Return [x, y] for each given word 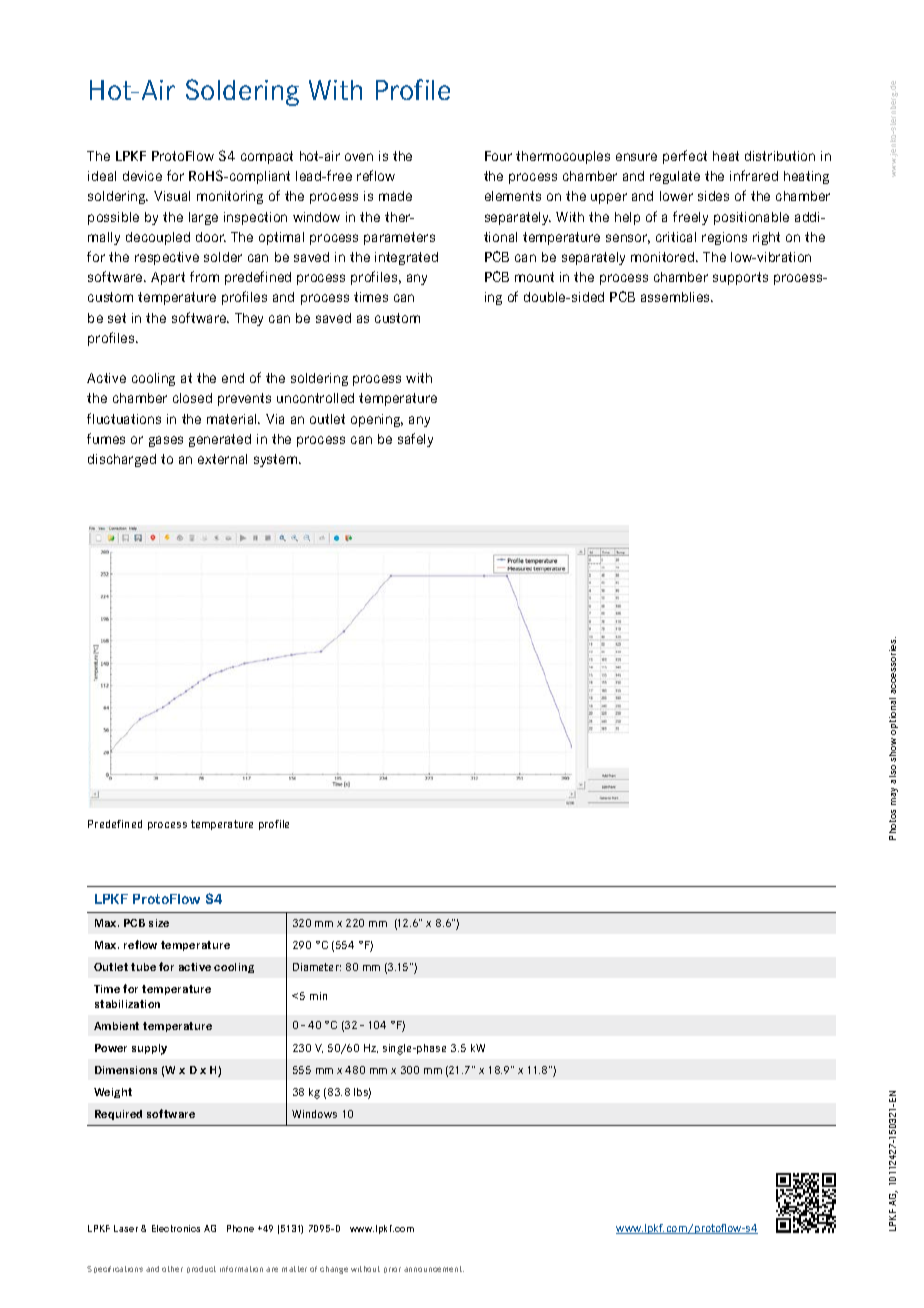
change [334, 1270]
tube [143, 967]
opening [377, 420]
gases [166, 441]
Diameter [317, 967]
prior [392, 1270]
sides [713, 196]
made [395, 196]
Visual [172, 196]
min [318, 996]
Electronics [176, 1228]
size [159, 923]
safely [415, 440]
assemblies [676, 297]
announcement [434, 1269]
